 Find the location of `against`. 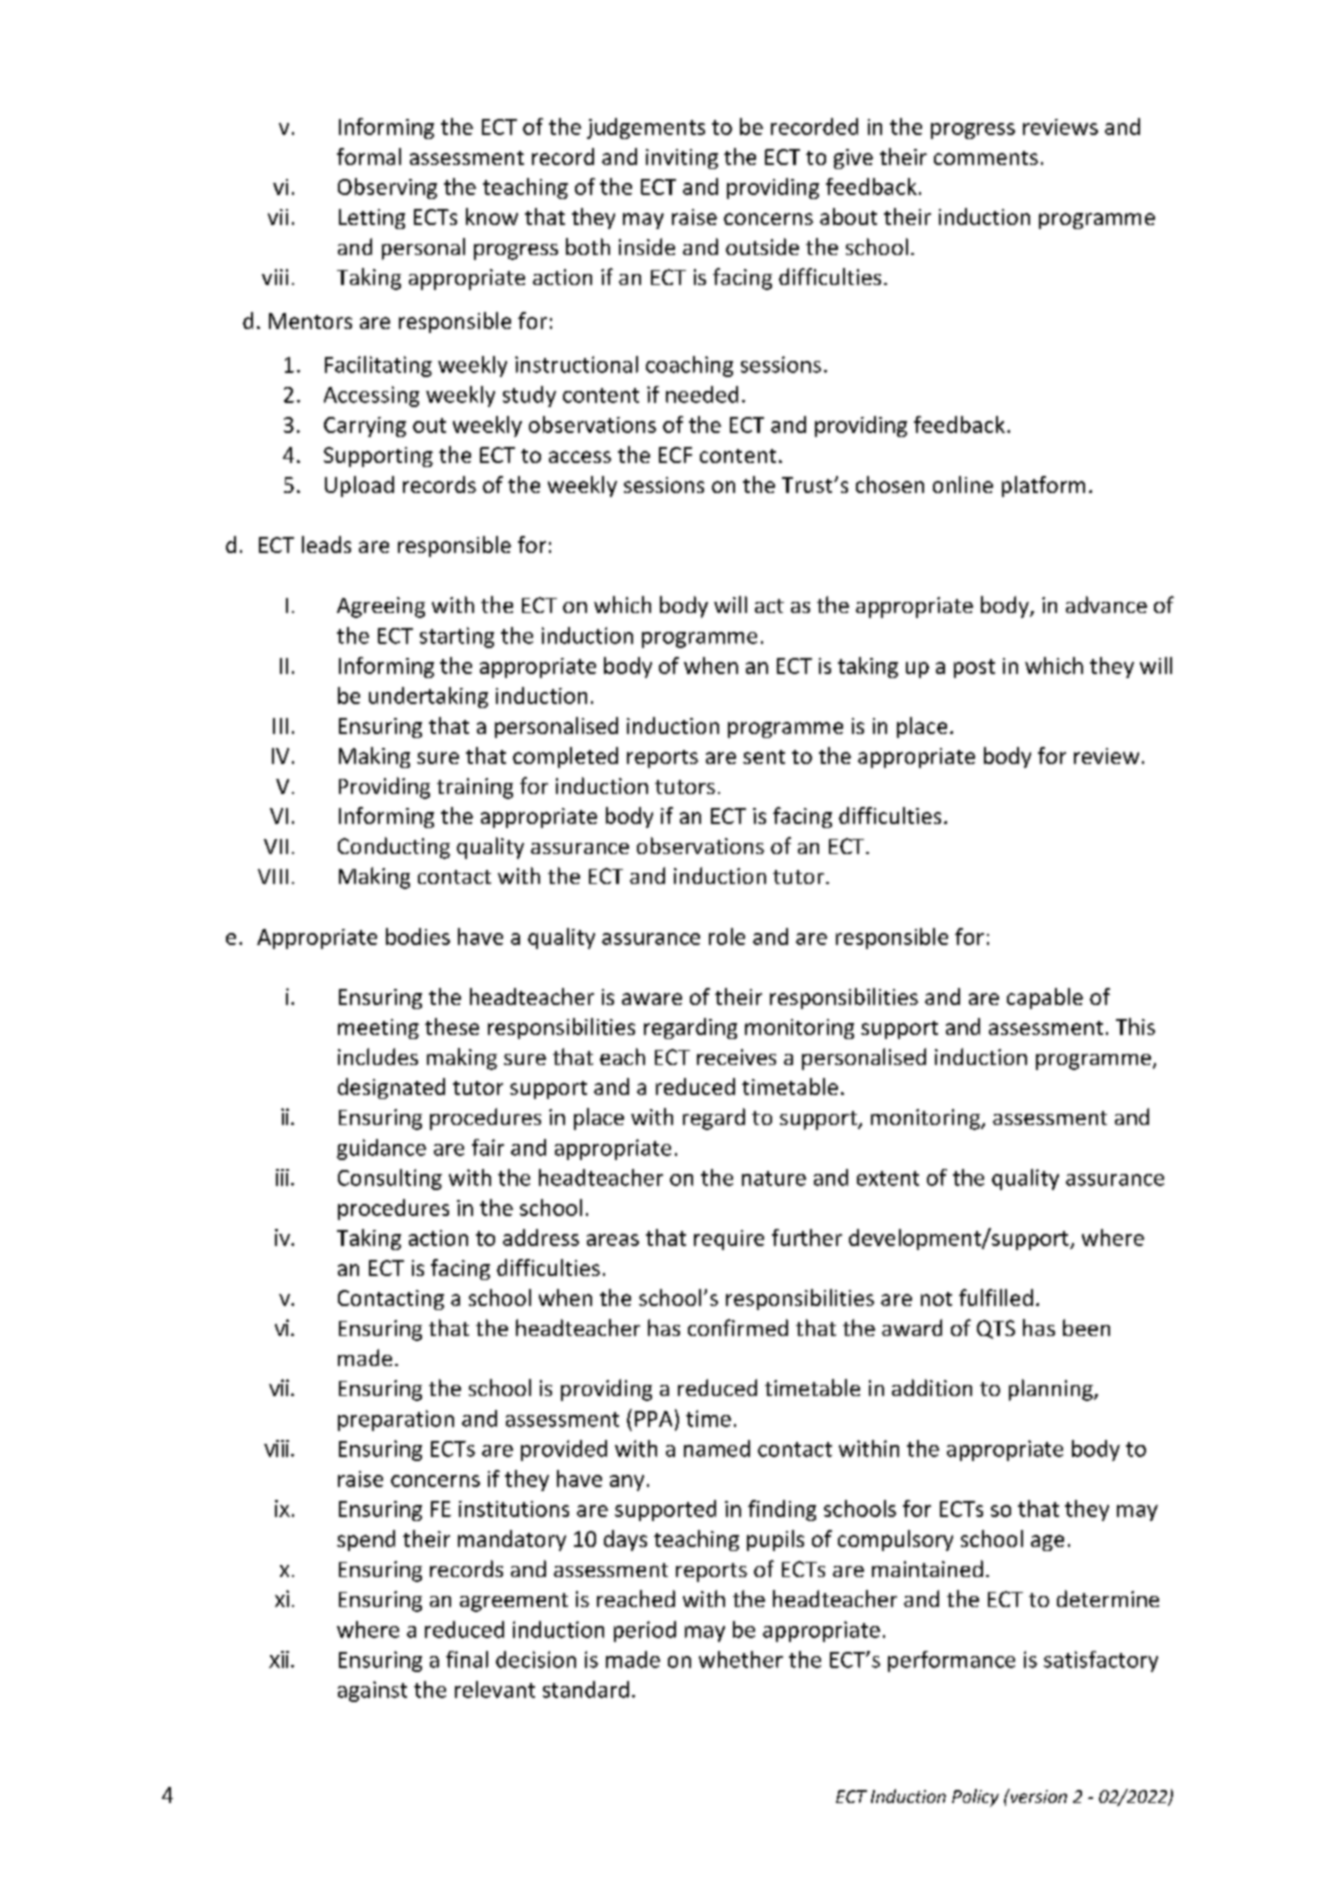

against is located at coordinates (372, 1691).
